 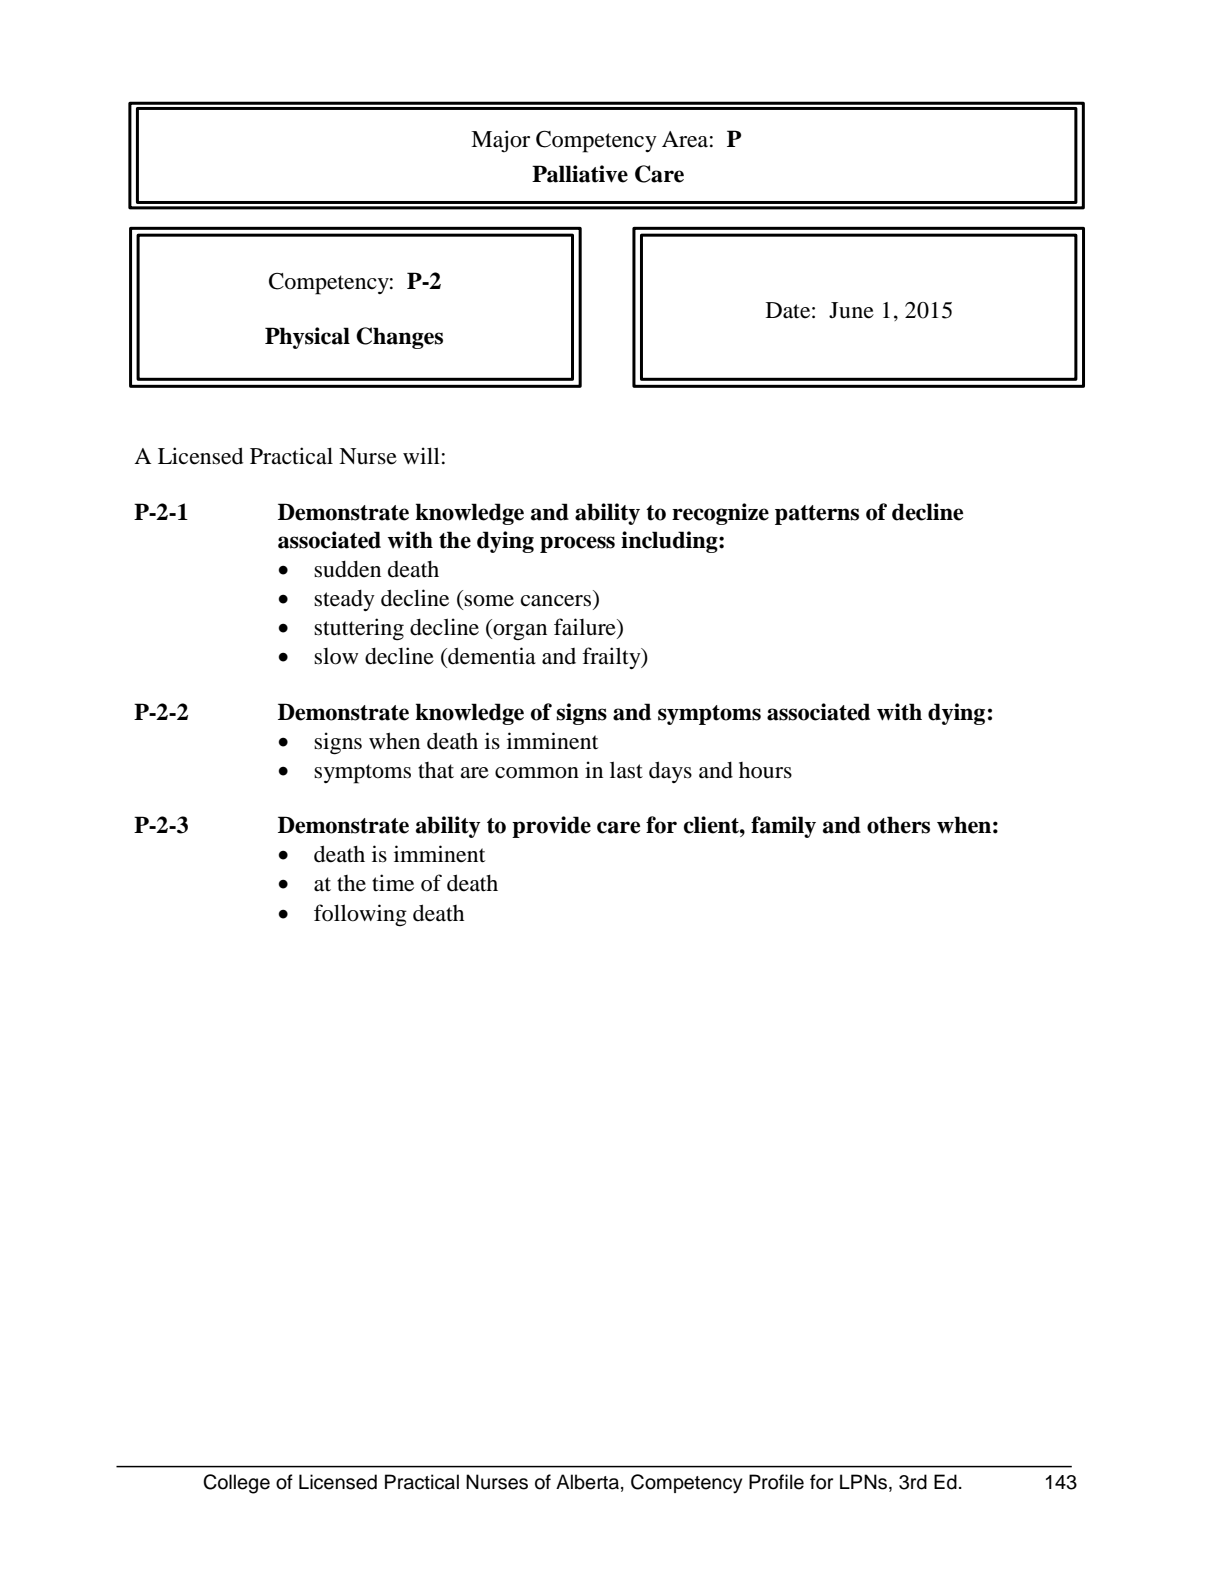 What do you see at coordinates (393, 883) in the image?
I see `time` at bounding box center [393, 883].
